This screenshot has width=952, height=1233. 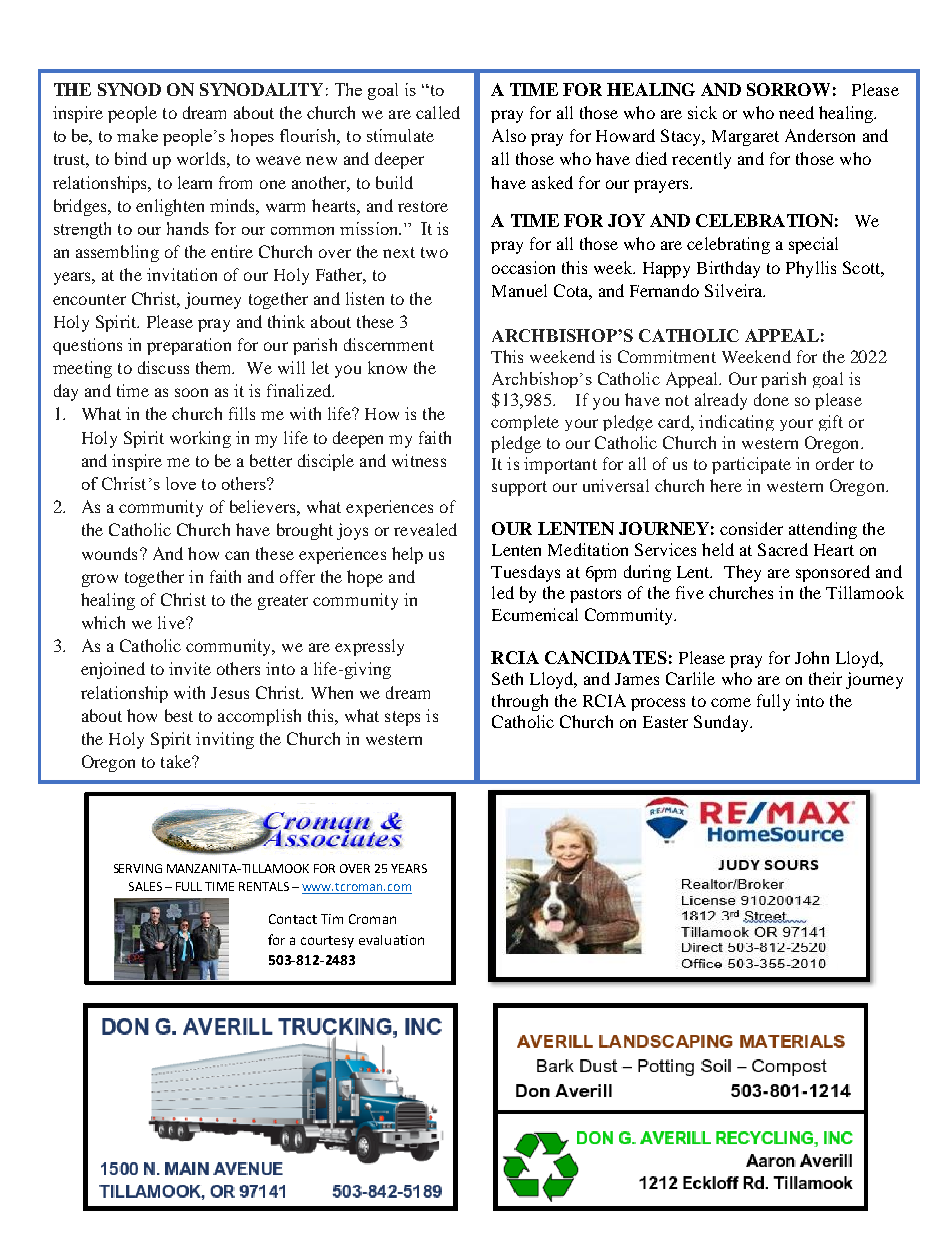 What do you see at coordinates (745, 138) in the screenshot?
I see `Margaret` at bounding box center [745, 138].
